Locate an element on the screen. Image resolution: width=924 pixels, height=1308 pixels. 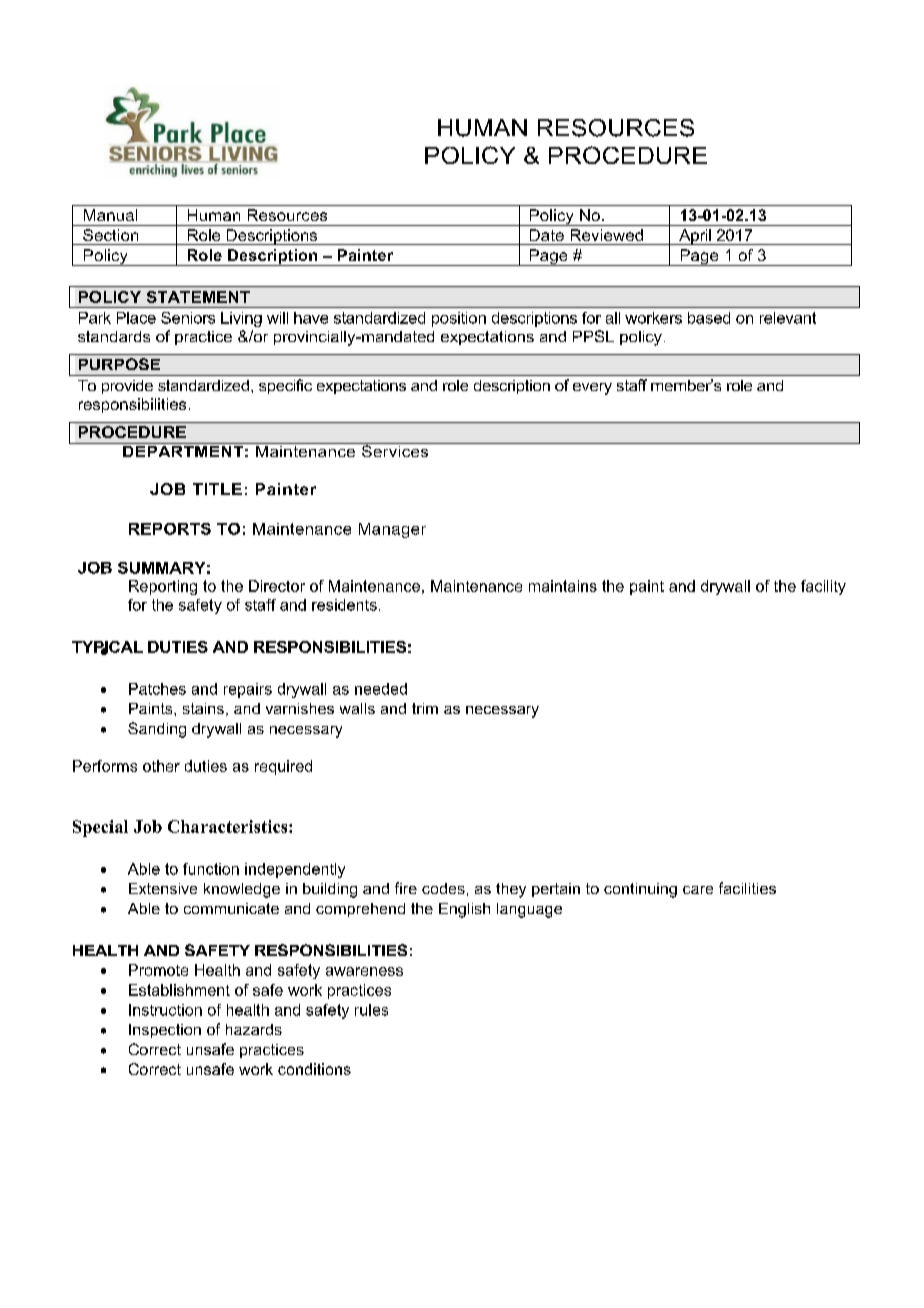
Patches is located at coordinates (157, 689).
